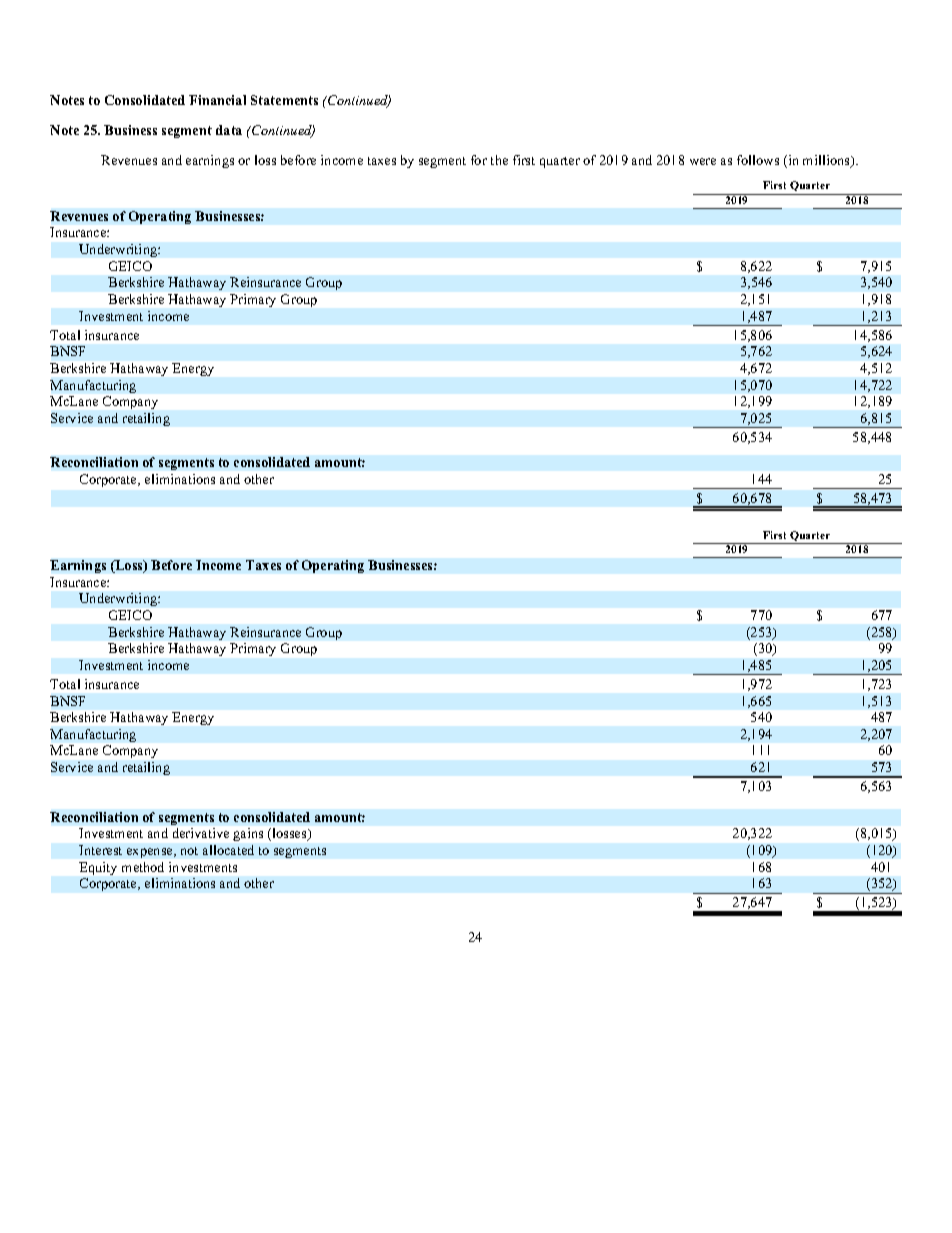 The image size is (952, 1233). I want to click on expense, so click(151, 853).
